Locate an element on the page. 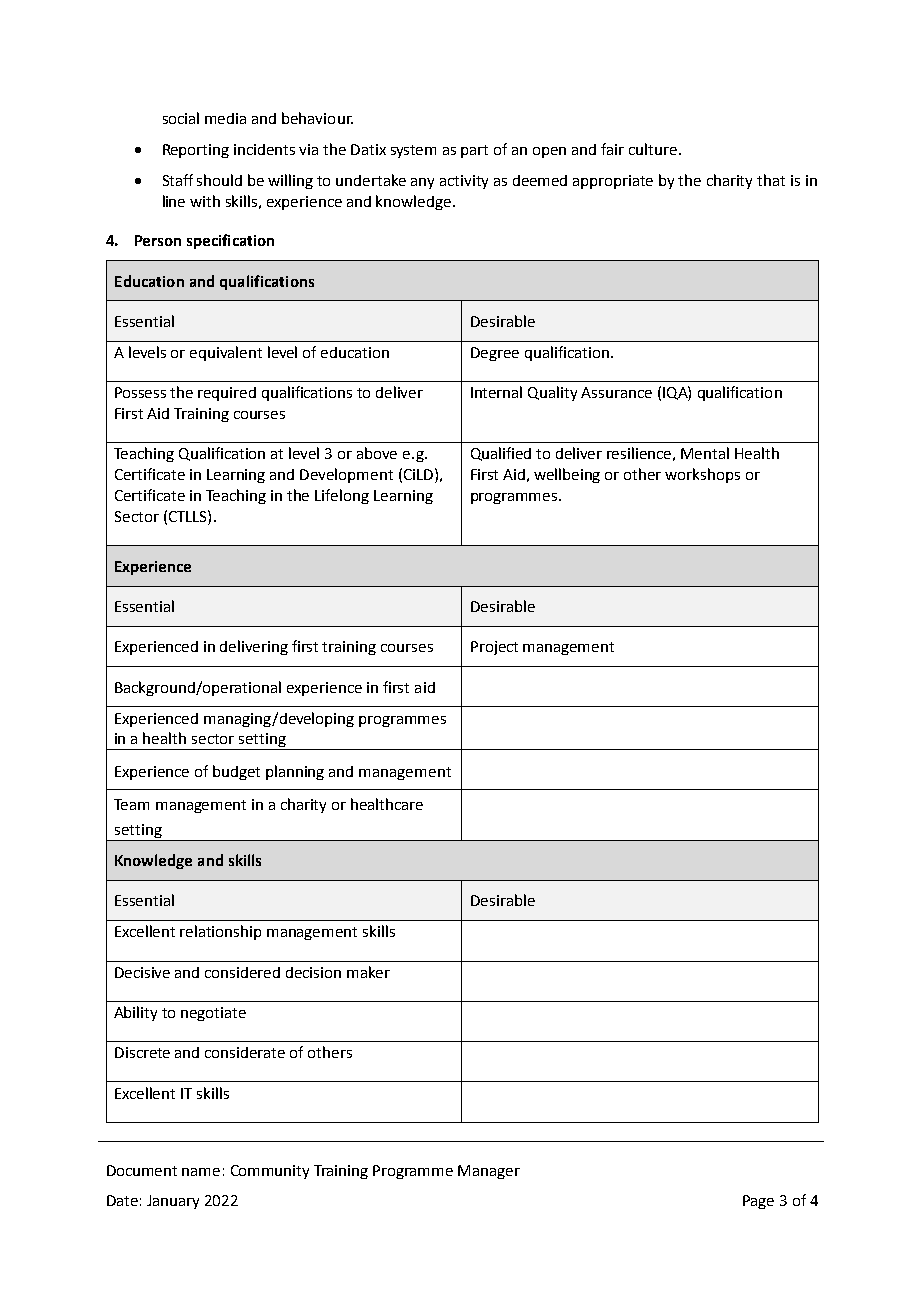 The image size is (924, 1309). culture is located at coordinates (654, 149).
